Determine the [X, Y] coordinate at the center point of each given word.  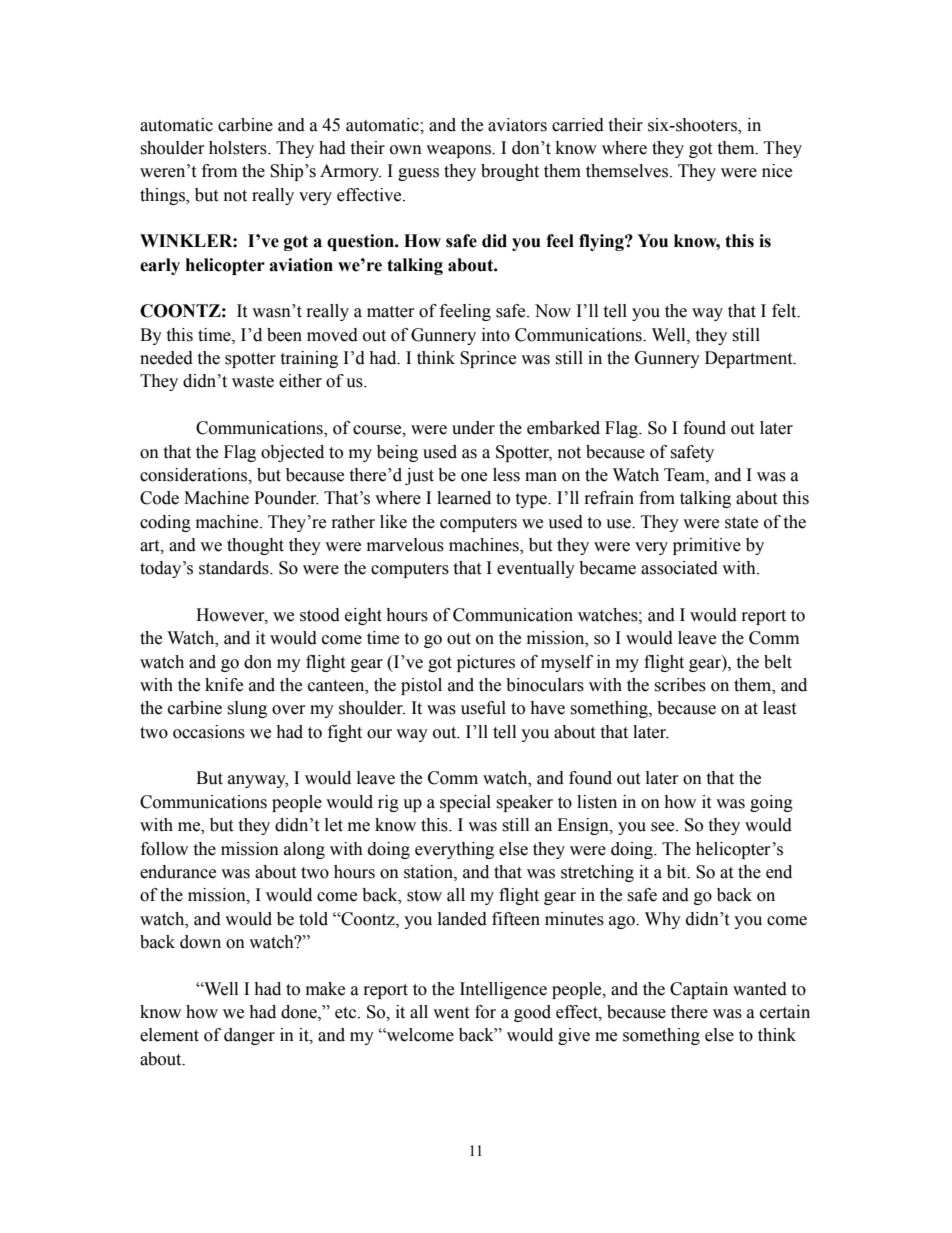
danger [249, 1036]
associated [679, 568]
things [163, 196]
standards [235, 568]
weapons [459, 151]
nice [777, 171]
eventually [536, 569]
